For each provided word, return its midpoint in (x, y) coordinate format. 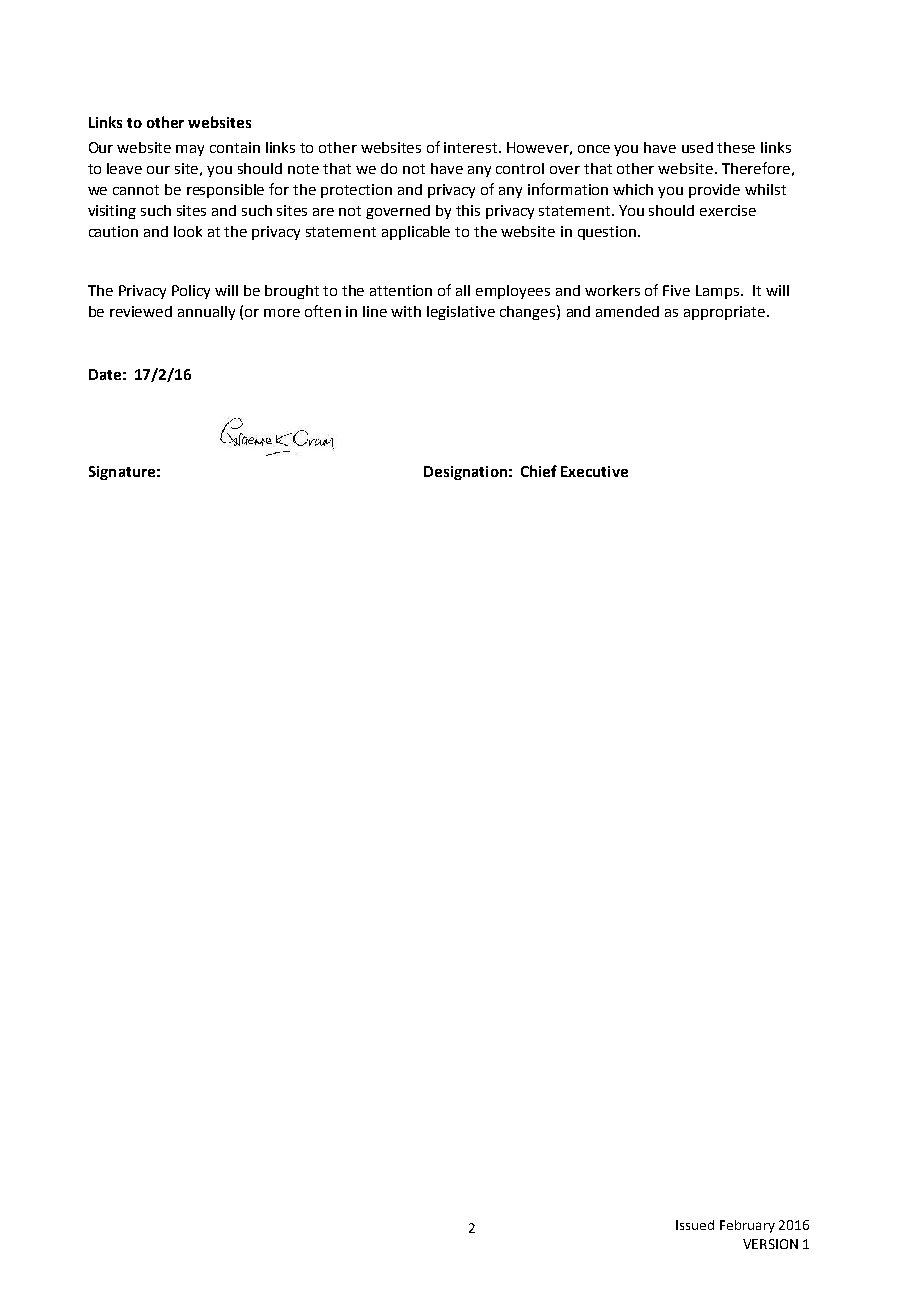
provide (714, 191)
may (190, 150)
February (747, 1226)
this (468, 210)
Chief (539, 471)
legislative (461, 313)
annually (206, 313)
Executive (594, 471)
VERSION (770, 1244)
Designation (465, 473)
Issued (695, 1225)
